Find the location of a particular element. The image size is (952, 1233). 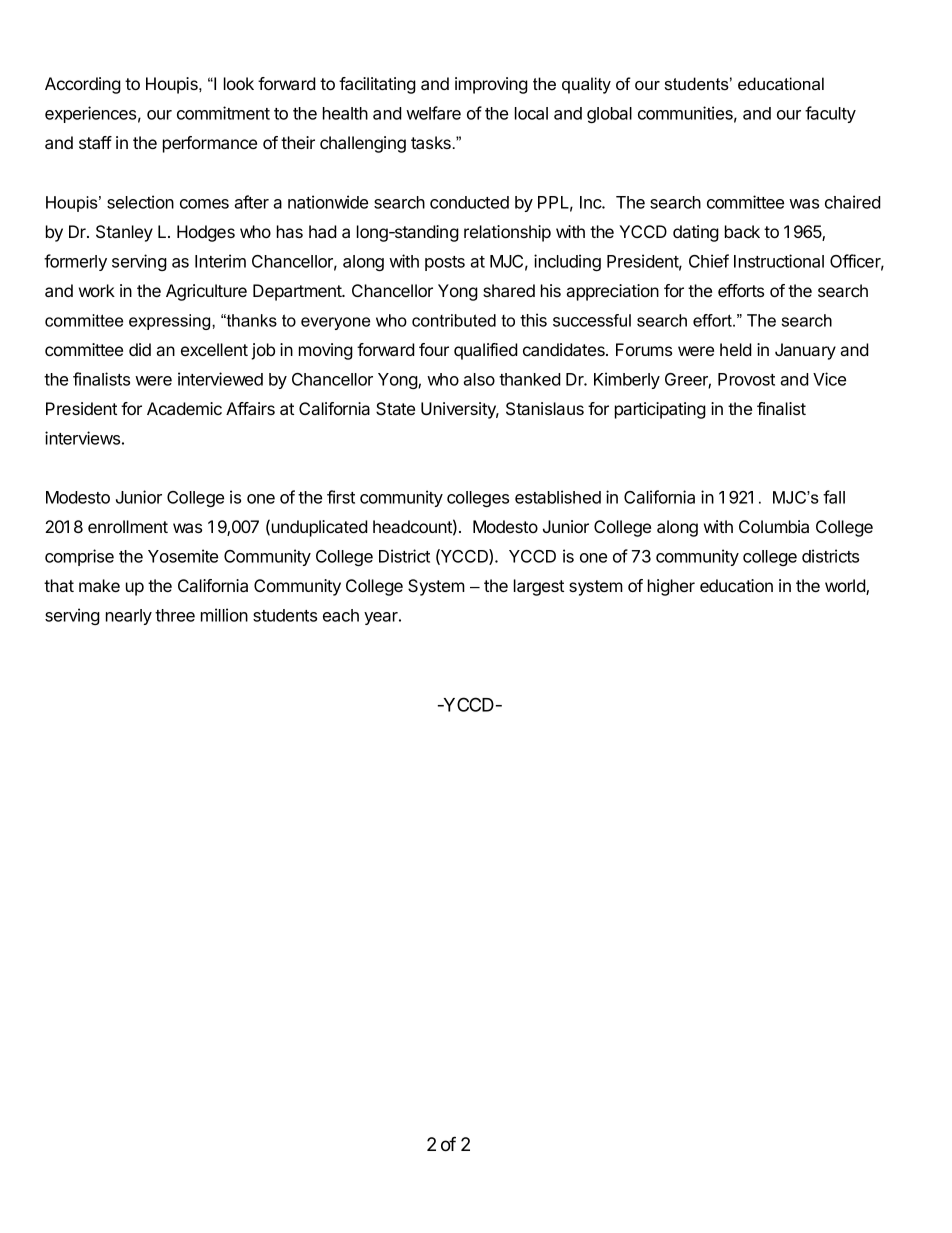

three is located at coordinates (175, 615).
